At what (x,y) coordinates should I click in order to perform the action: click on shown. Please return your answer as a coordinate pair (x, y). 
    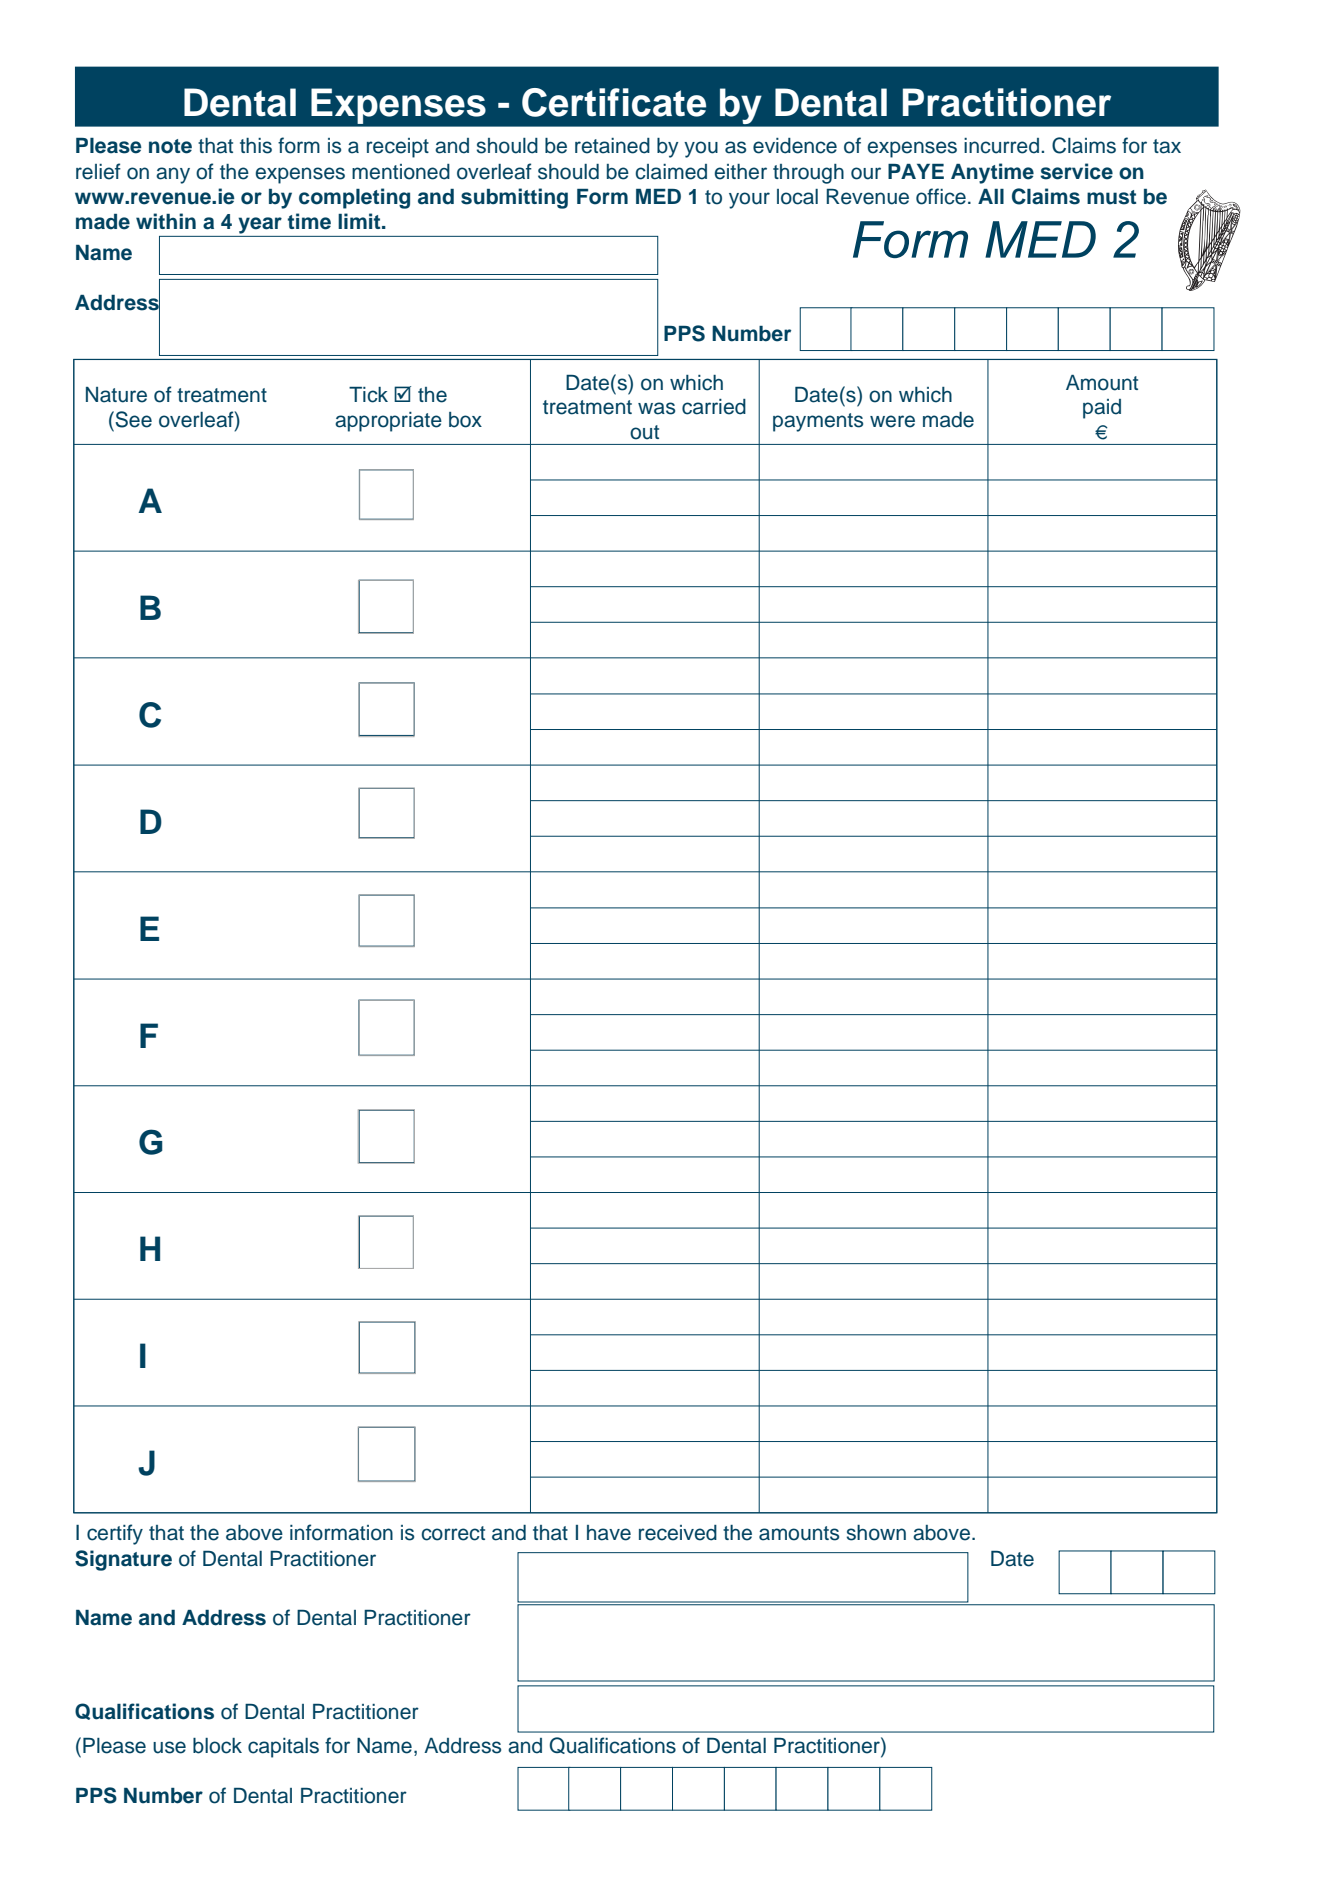
    Looking at the image, I should click on (876, 1533).
